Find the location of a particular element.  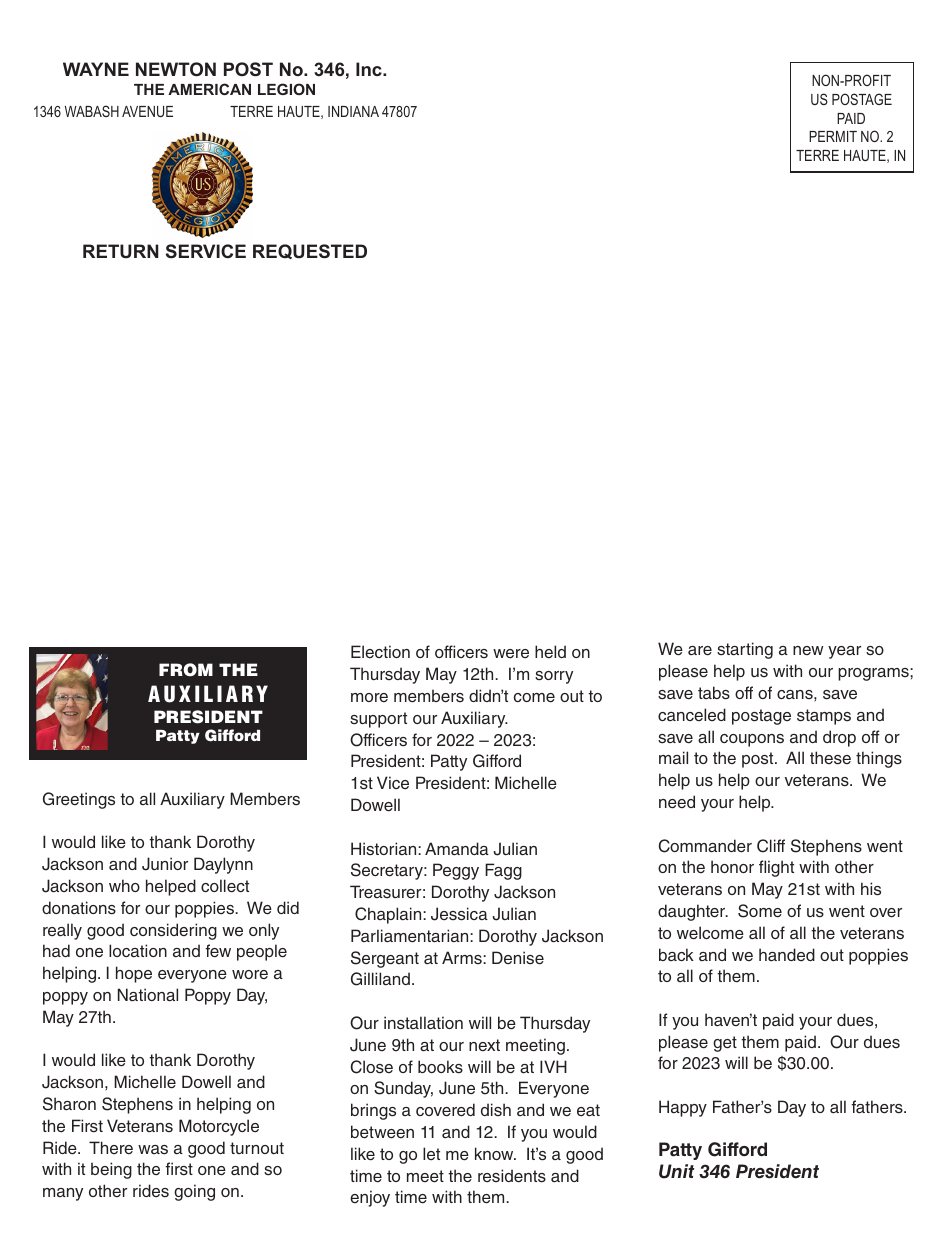

Greetings is located at coordinates (79, 800).
